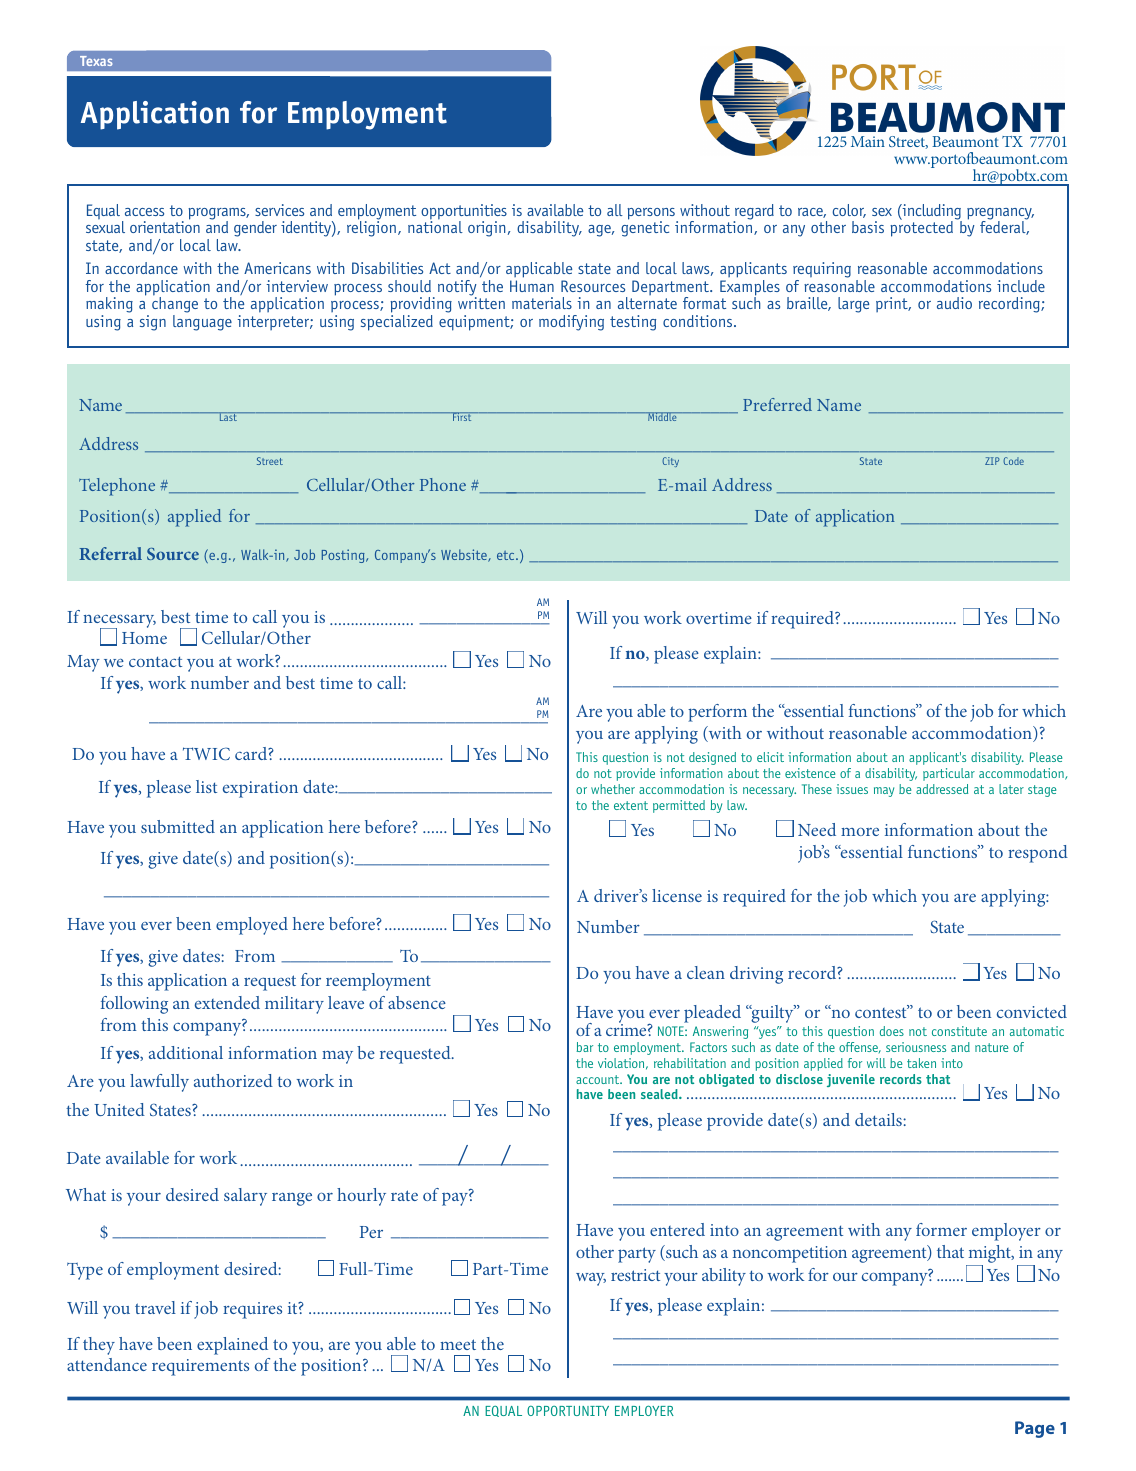  I want to click on issues, so click(852, 789).
